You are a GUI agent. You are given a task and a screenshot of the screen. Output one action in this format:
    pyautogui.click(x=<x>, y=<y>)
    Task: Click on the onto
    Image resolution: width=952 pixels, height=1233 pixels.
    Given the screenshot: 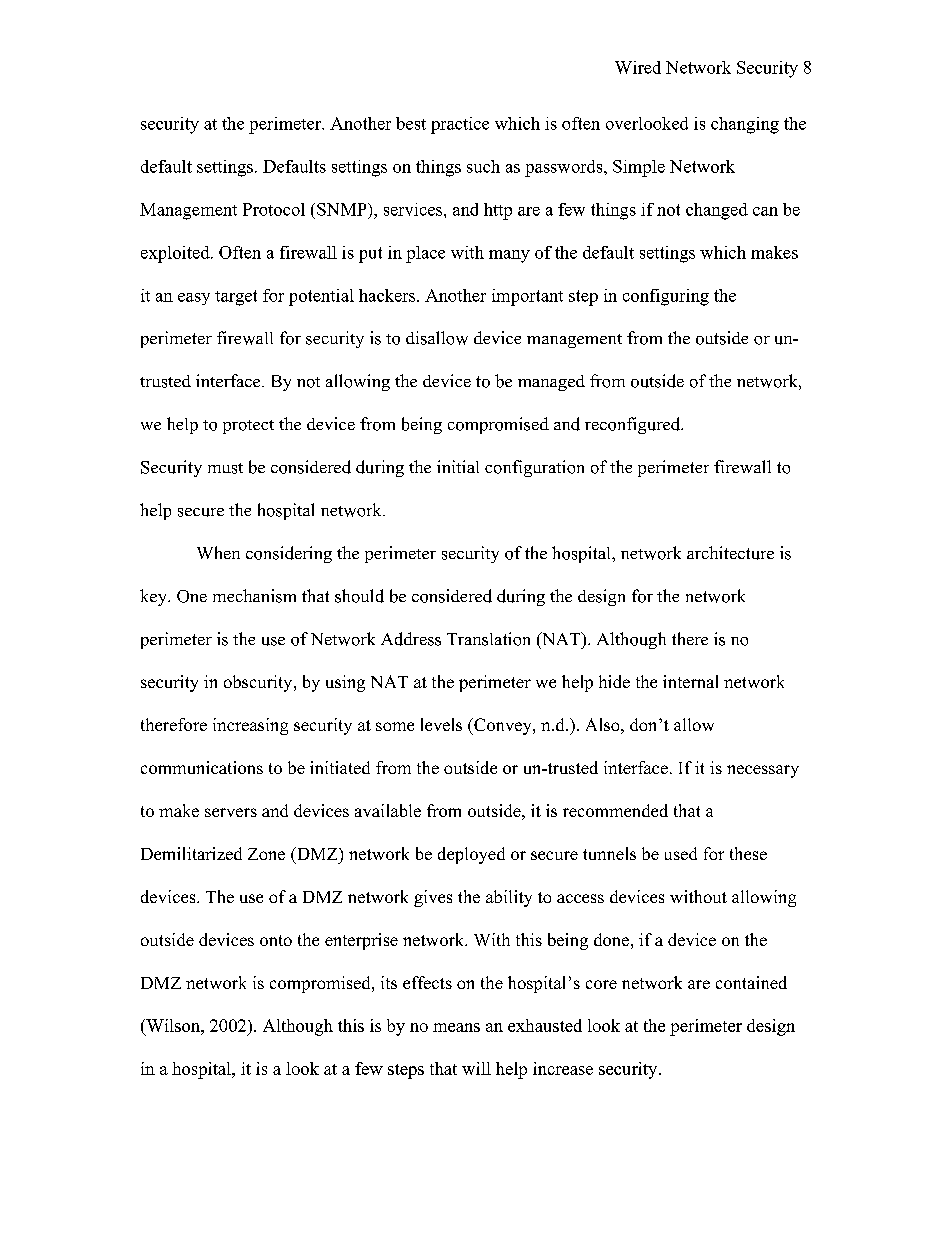 What is the action you would take?
    pyautogui.click(x=276, y=940)
